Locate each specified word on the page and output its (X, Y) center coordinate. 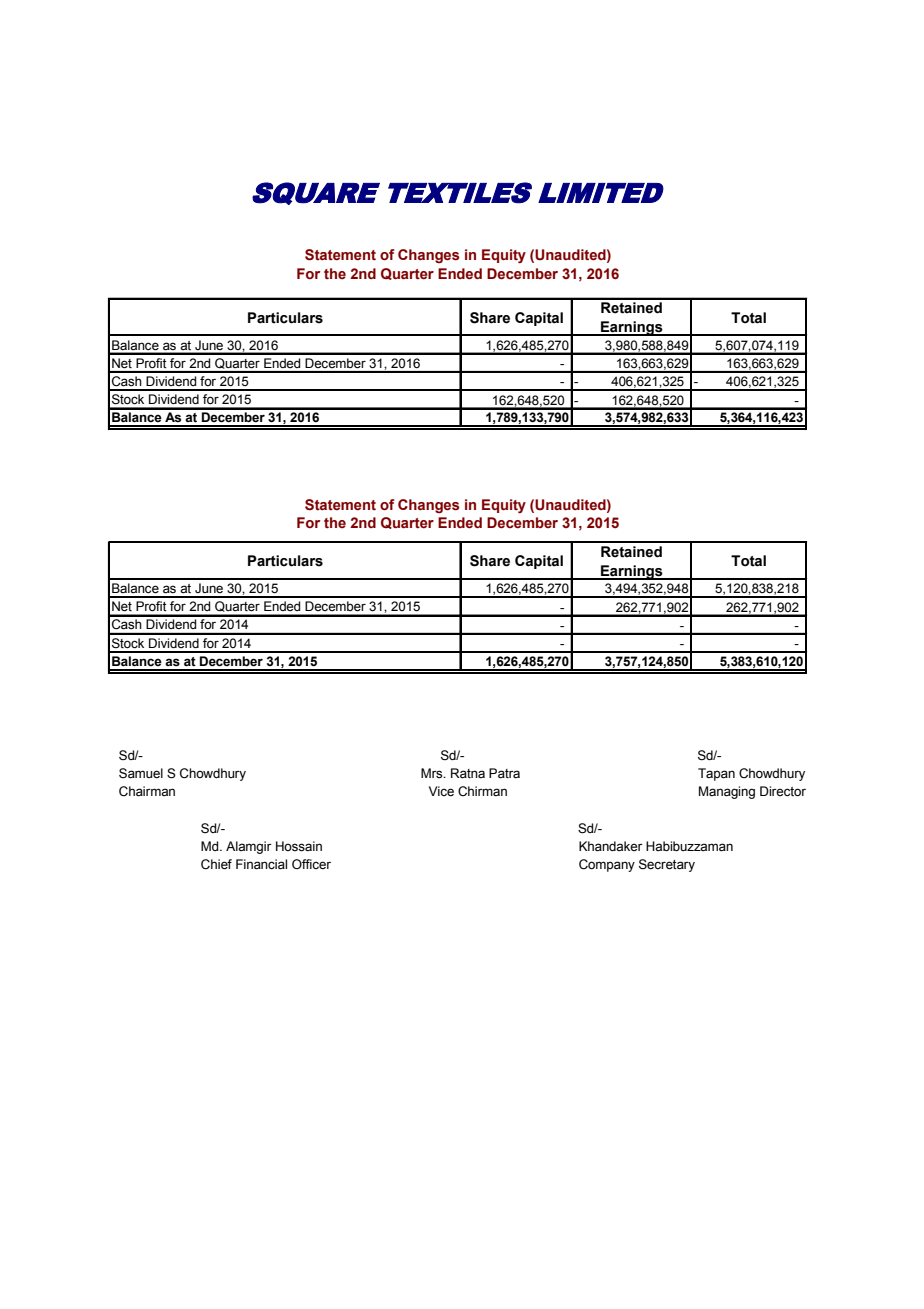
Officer (311, 864)
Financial (261, 864)
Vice (441, 791)
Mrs (433, 773)
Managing (727, 792)
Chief (216, 864)
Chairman (147, 791)
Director (783, 791)
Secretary (667, 865)
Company (607, 865)
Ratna (468, 773)
